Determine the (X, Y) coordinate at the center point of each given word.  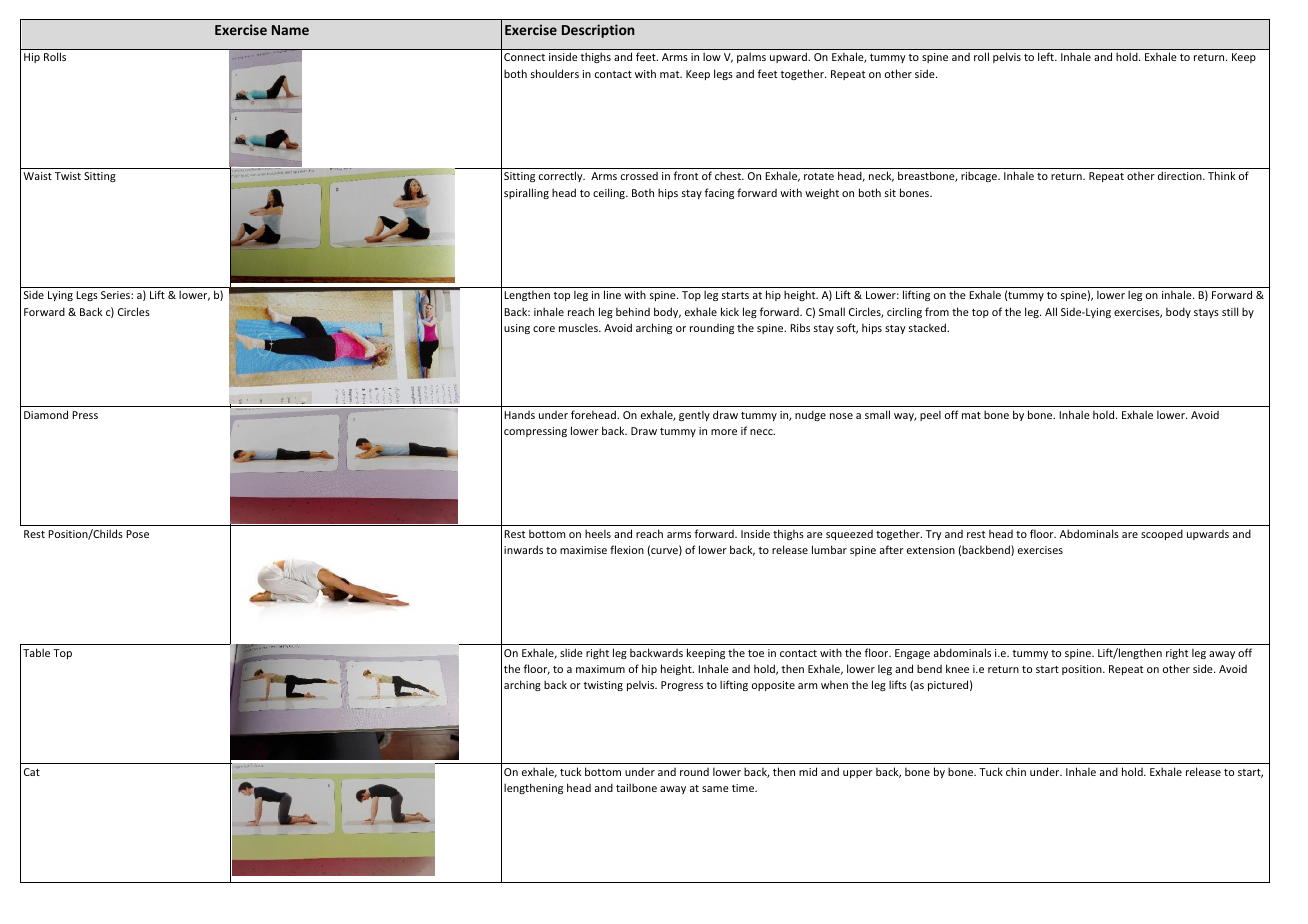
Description (598, 31)
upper (858, 774)
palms (751, 57)
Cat (32, 772)
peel (930, 415)
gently (694, 415)
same (715, 789)
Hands (519, 415)
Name (290, 30)
